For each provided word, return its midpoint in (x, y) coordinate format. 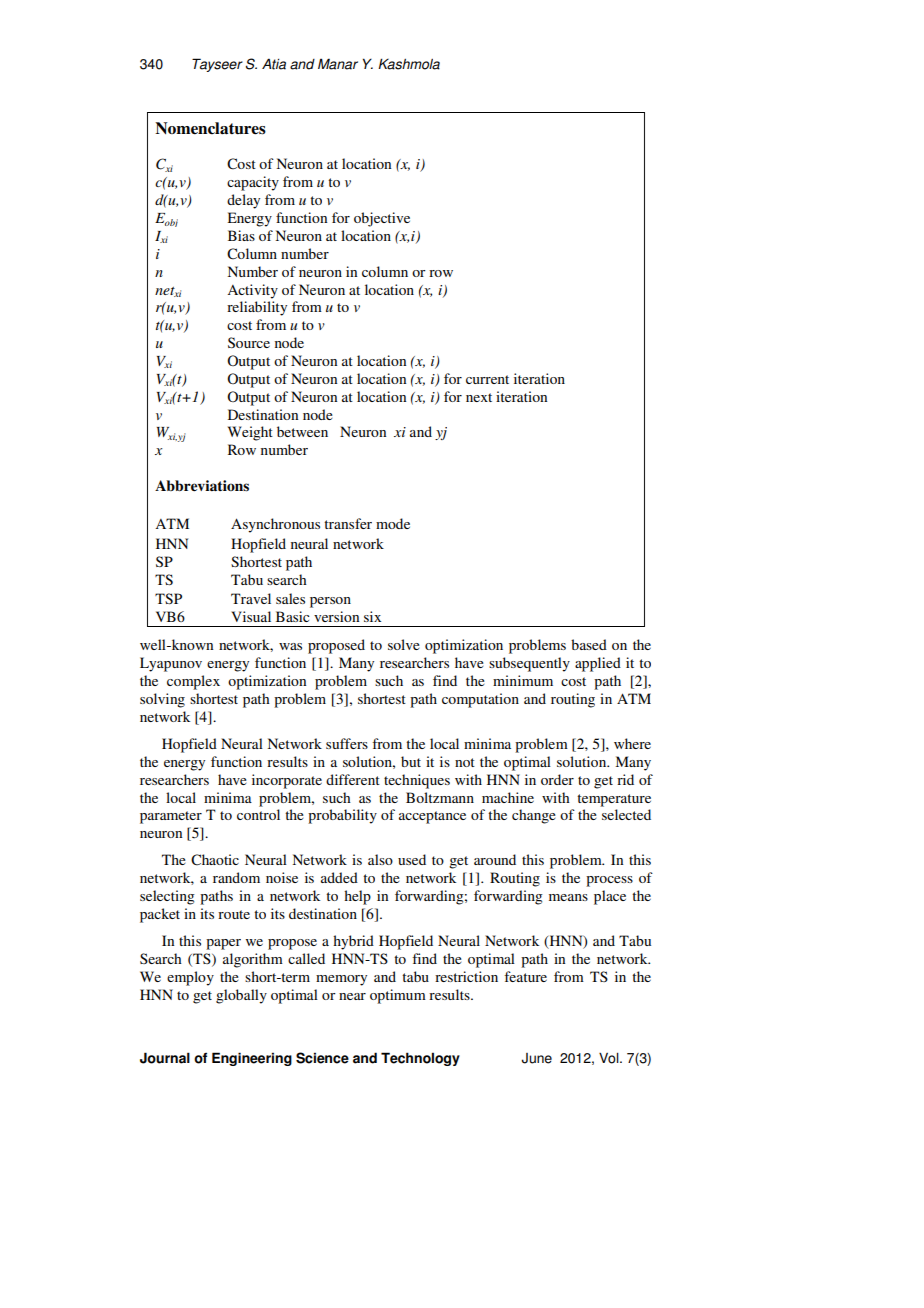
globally (241, 996)
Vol (610, 1058)
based (589, 644)
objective (382, 219)
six (372, 616)
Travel (251, 598)
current (487, 379)
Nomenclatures (210, 128)
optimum (398, 996)
